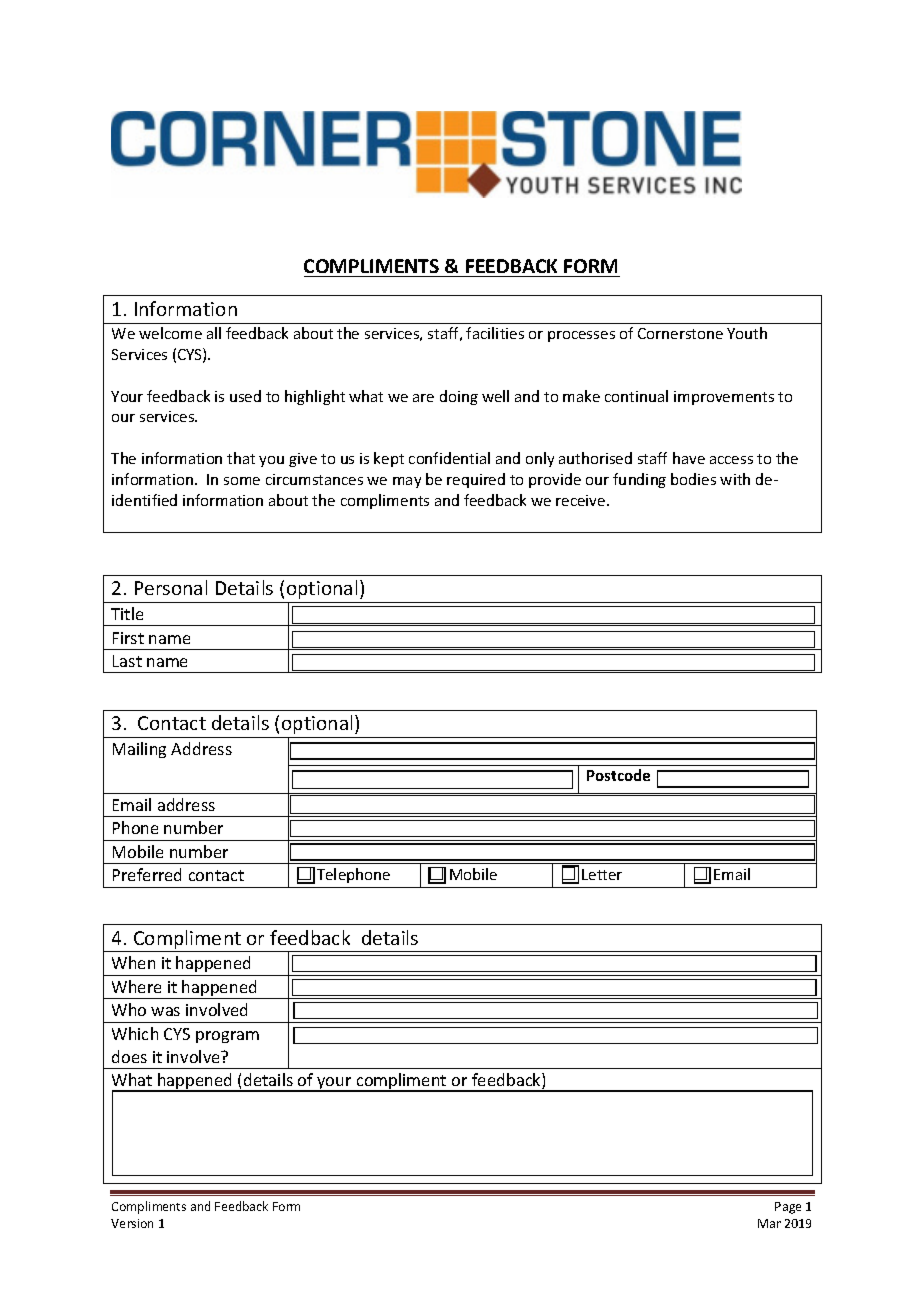 This screenshot has height=1308, width=924. Describe the element at coordinates (680, 333) in the screenshot. I see `Cornerstone` at that location.
